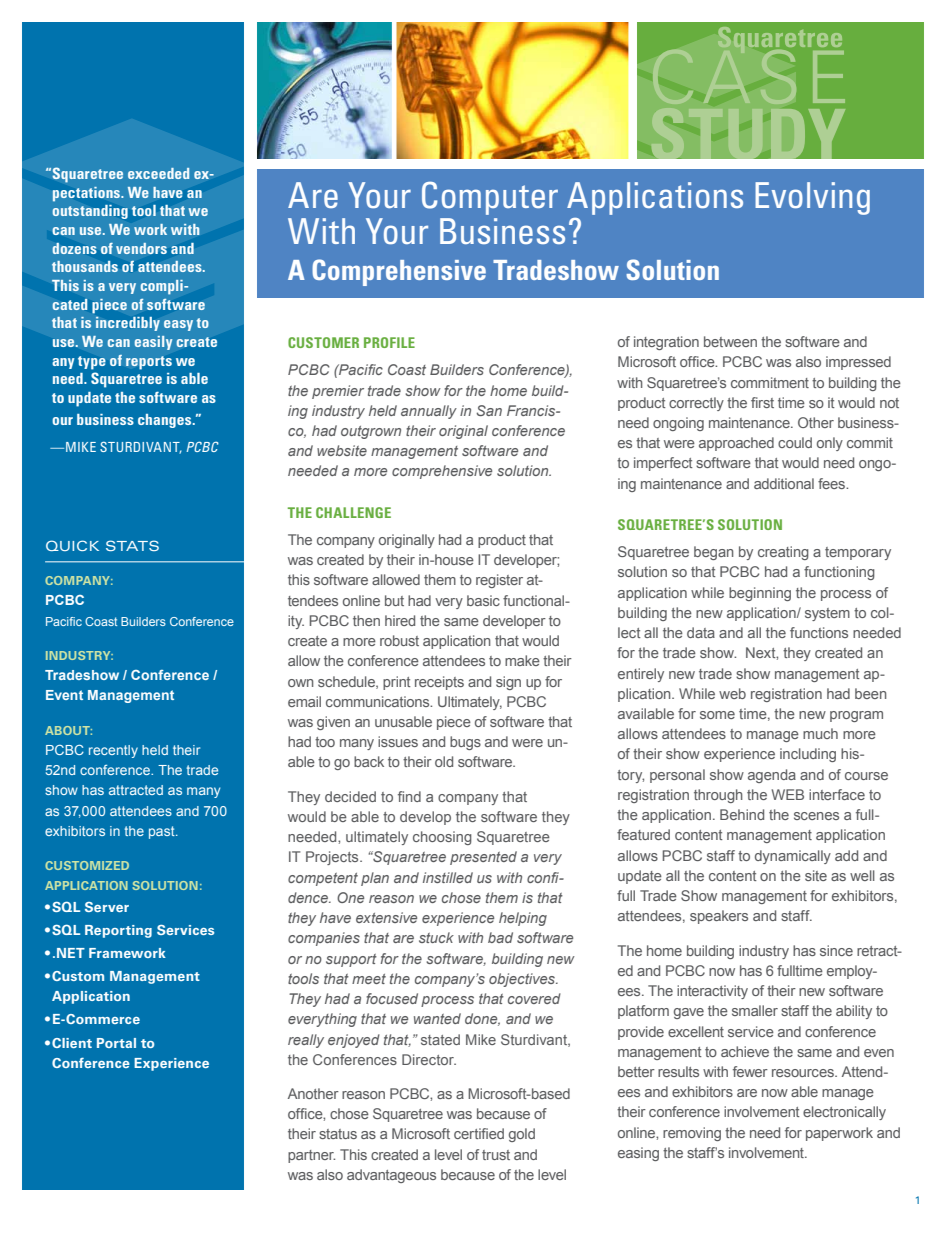 This document has width=952, height=1233. Describe the element at coordinates (113, 751) in the document. I see `recently` at that location.
